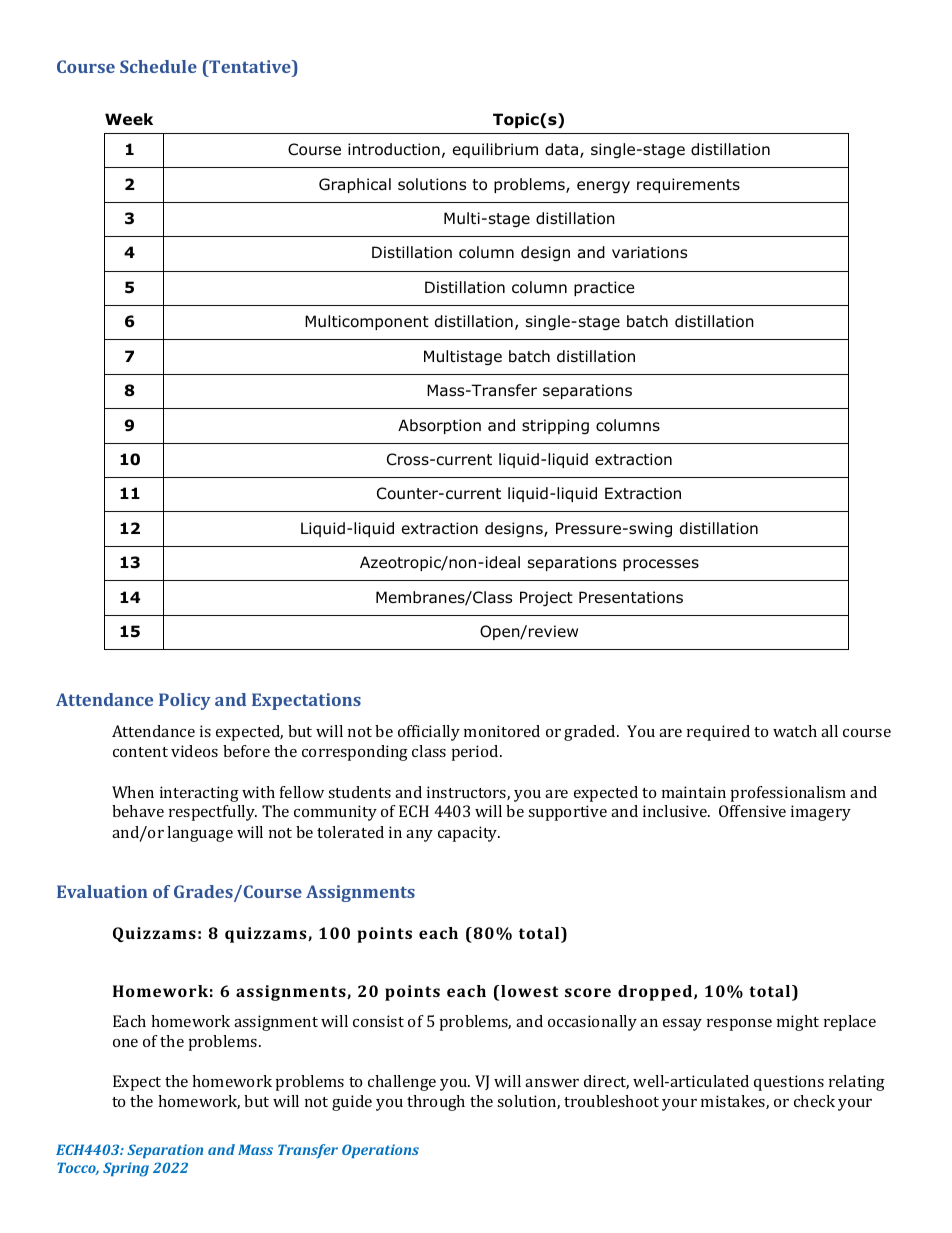 The image size is (952, 1233). What do you see at coordinates (126, 1169) in the screenshot?
I see `Spring` at bounding box center [126, 1169].
